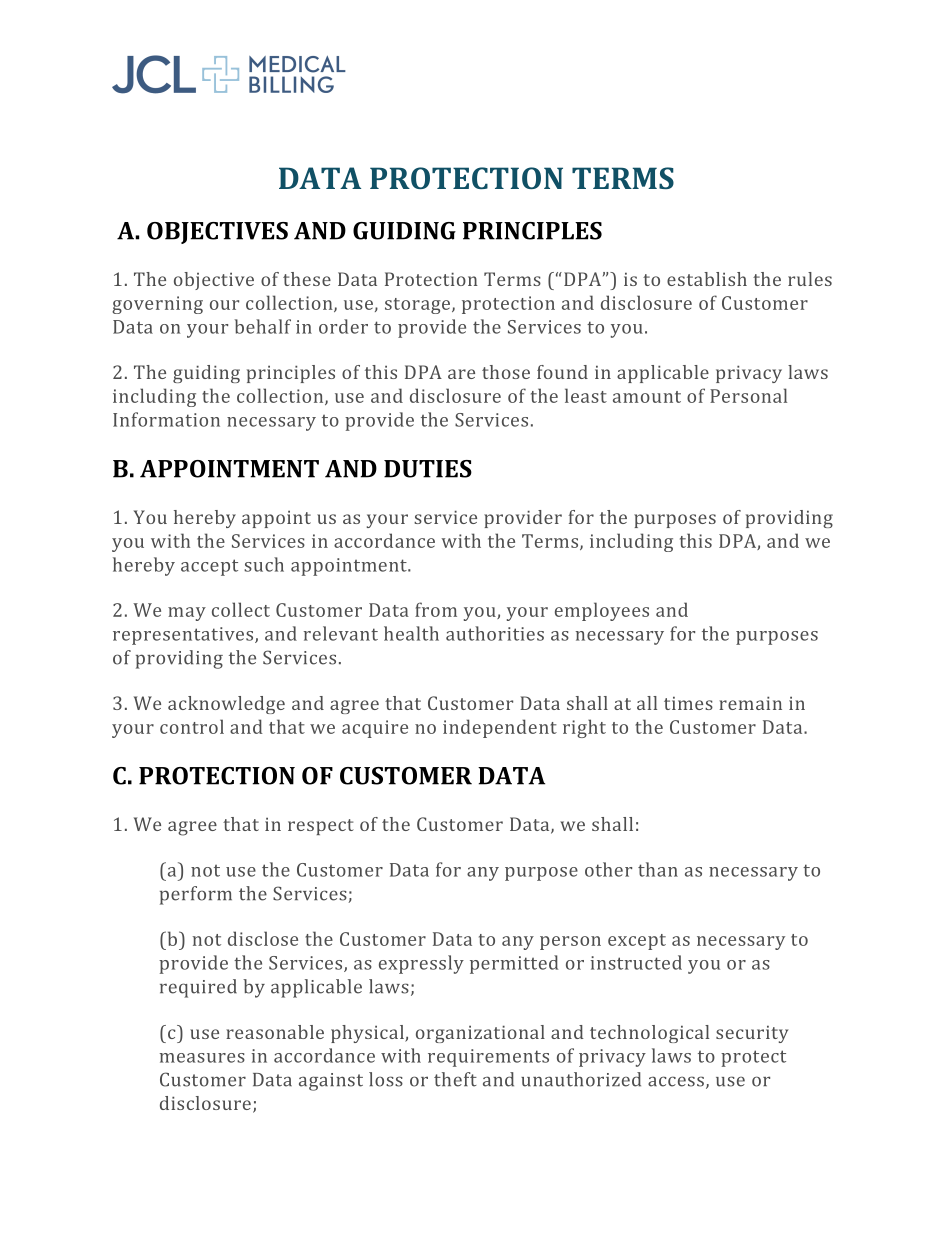  I want to click on storage, so click(419, 306).
